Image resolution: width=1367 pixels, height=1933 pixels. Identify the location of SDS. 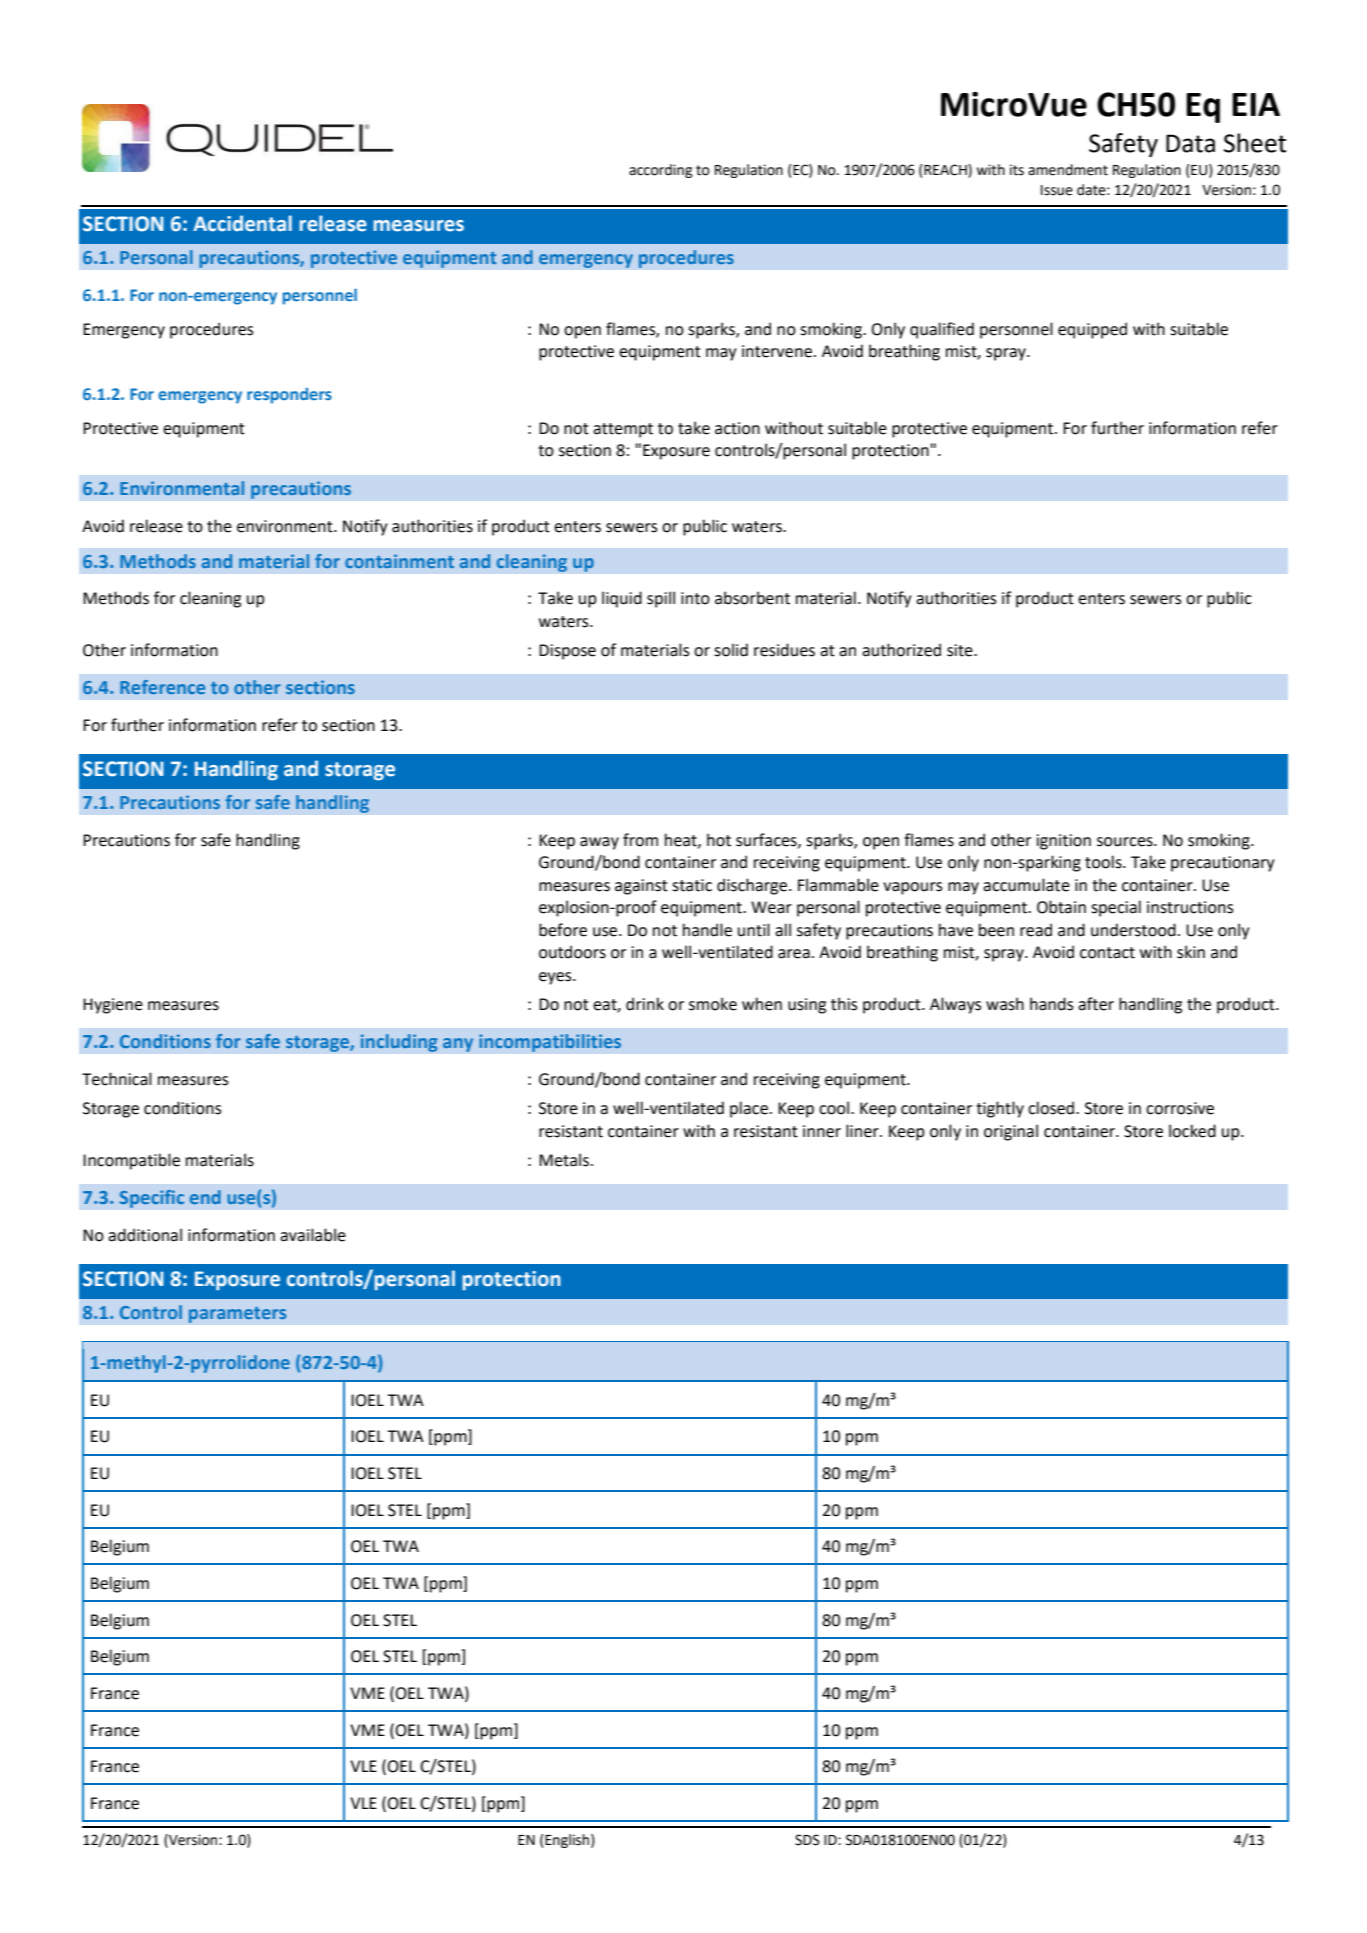
(807, 1840).
